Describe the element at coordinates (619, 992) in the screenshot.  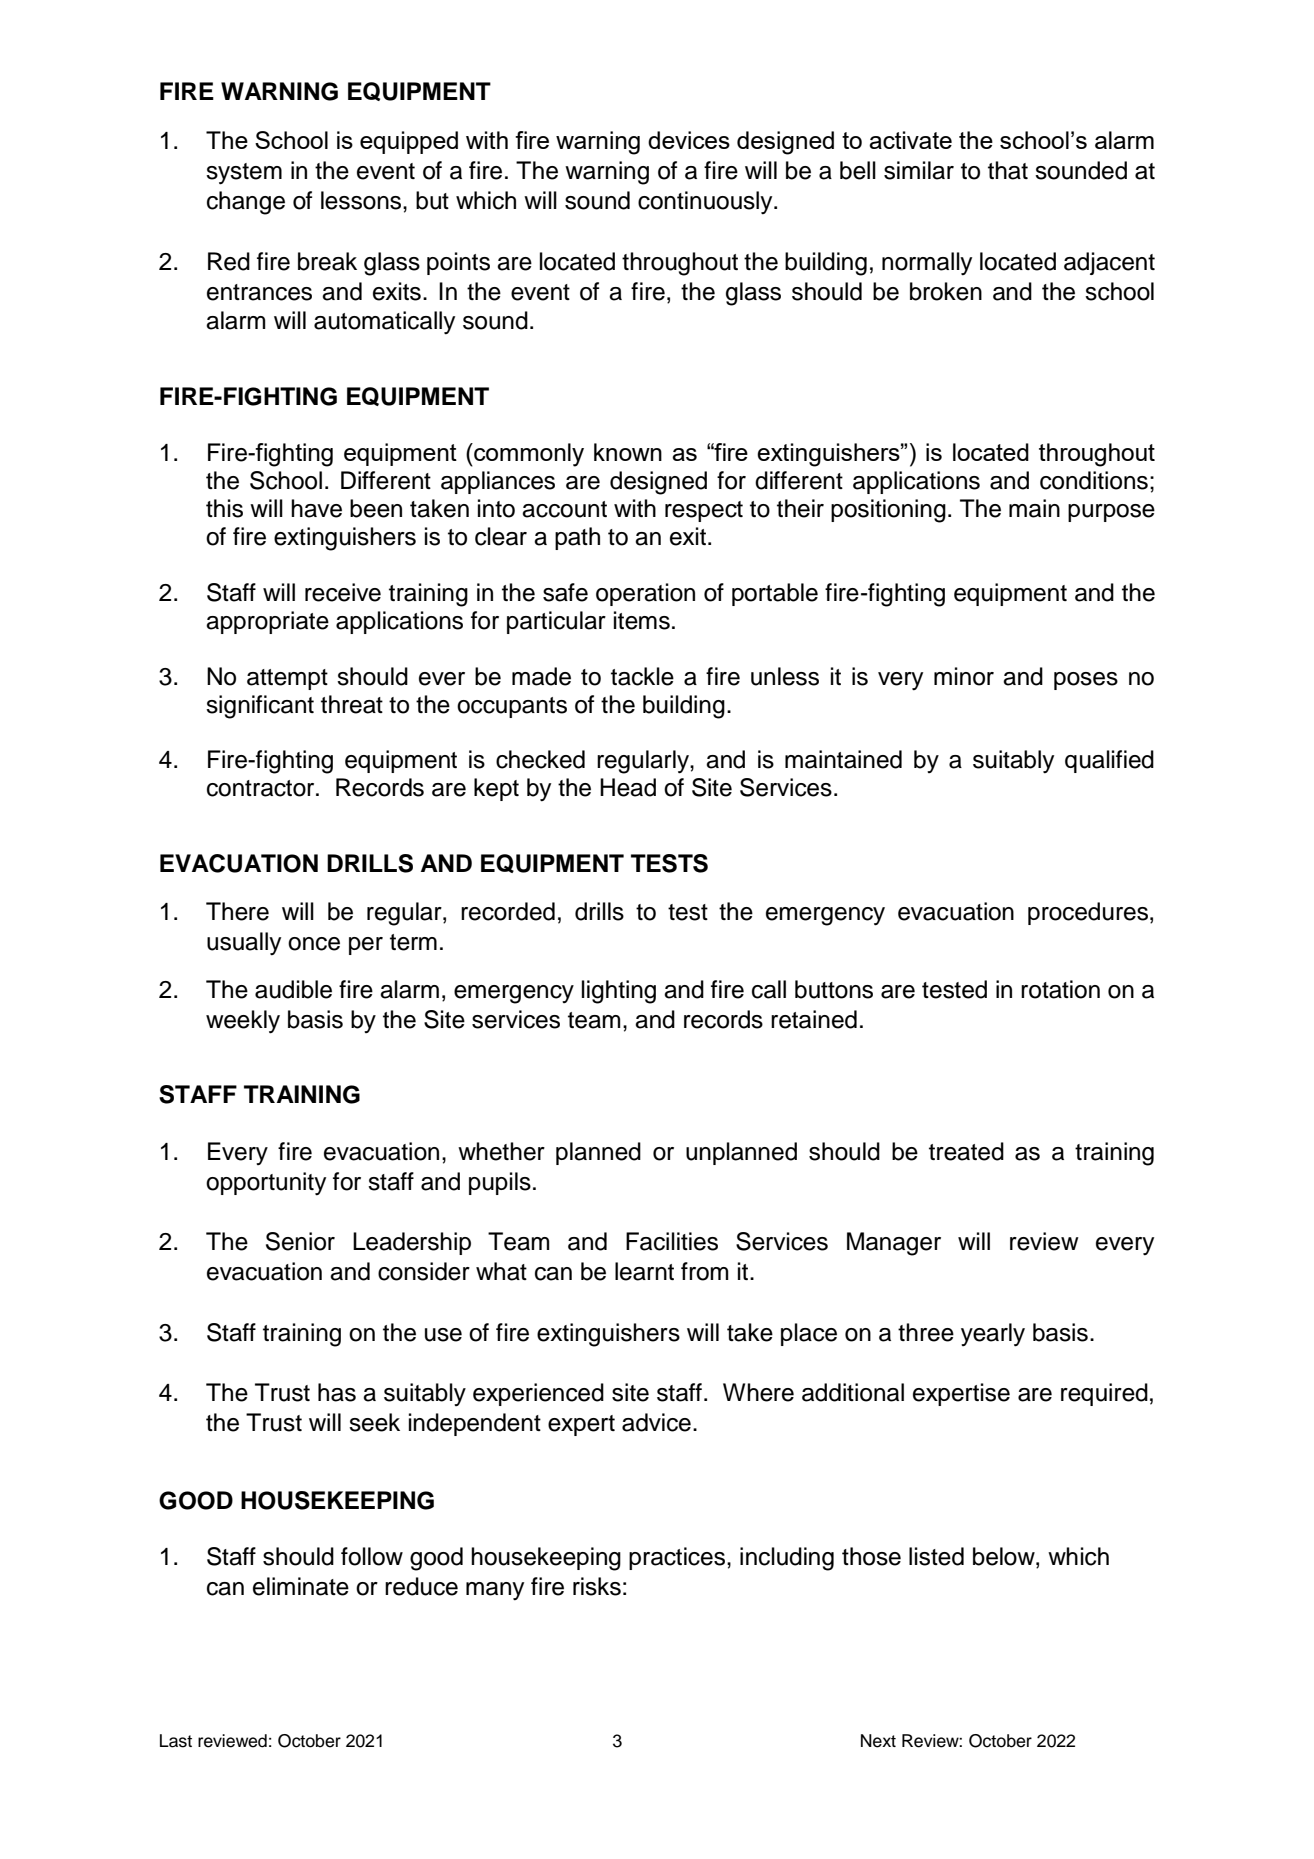
I see `lighting` at that location.
